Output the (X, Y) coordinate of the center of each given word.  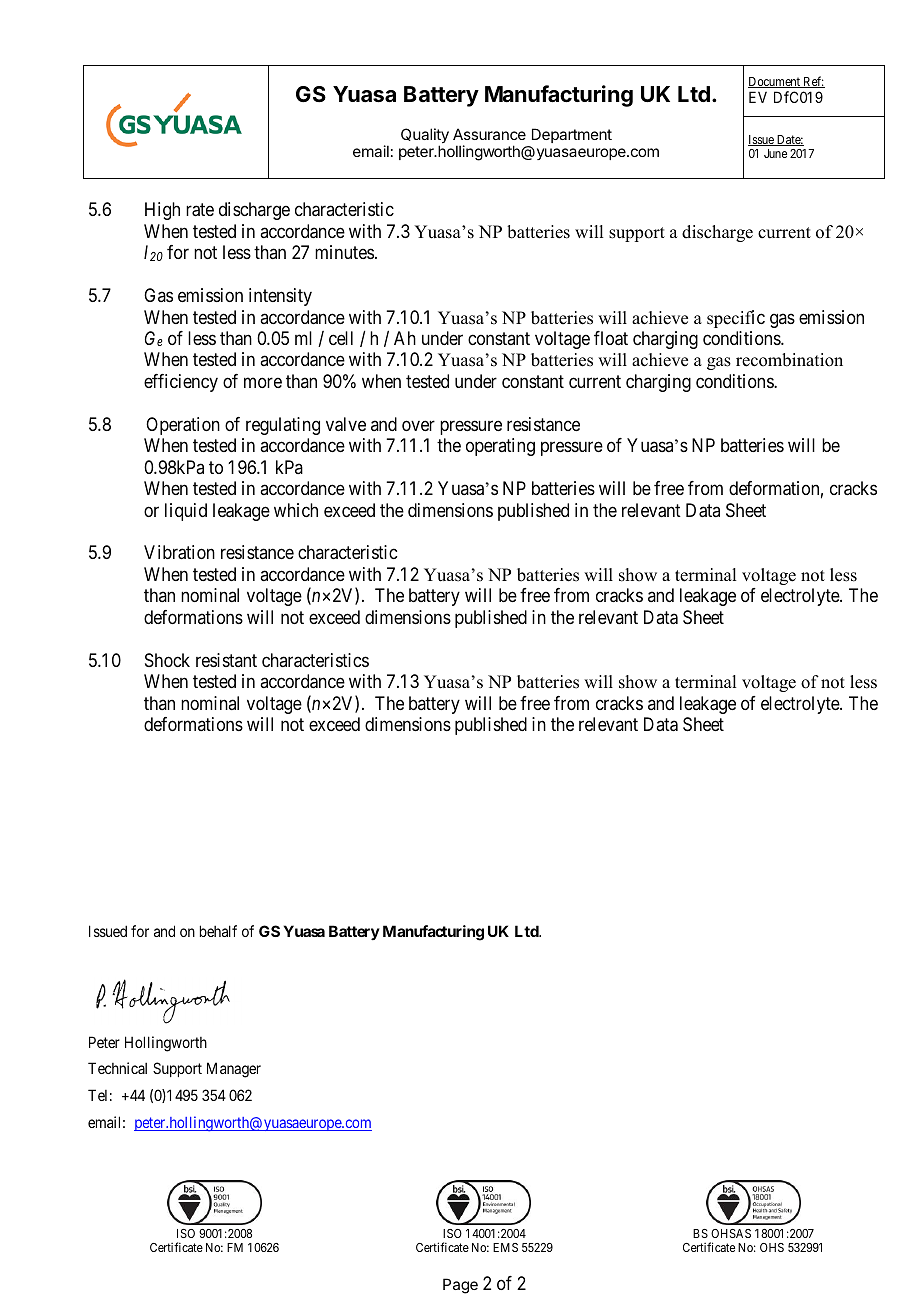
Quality (425, 137)
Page (460, 1286)
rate (200, 210)
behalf (218, 931)
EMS (505, 1247)
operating (500, 447)
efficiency (181, 383)
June (775, 153)
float (611, 338)
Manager (234, 1070)
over (418, 425)
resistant (226, 660)
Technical (117, 1068)
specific (736, 319)
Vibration (179, 552)
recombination (789, 360)
